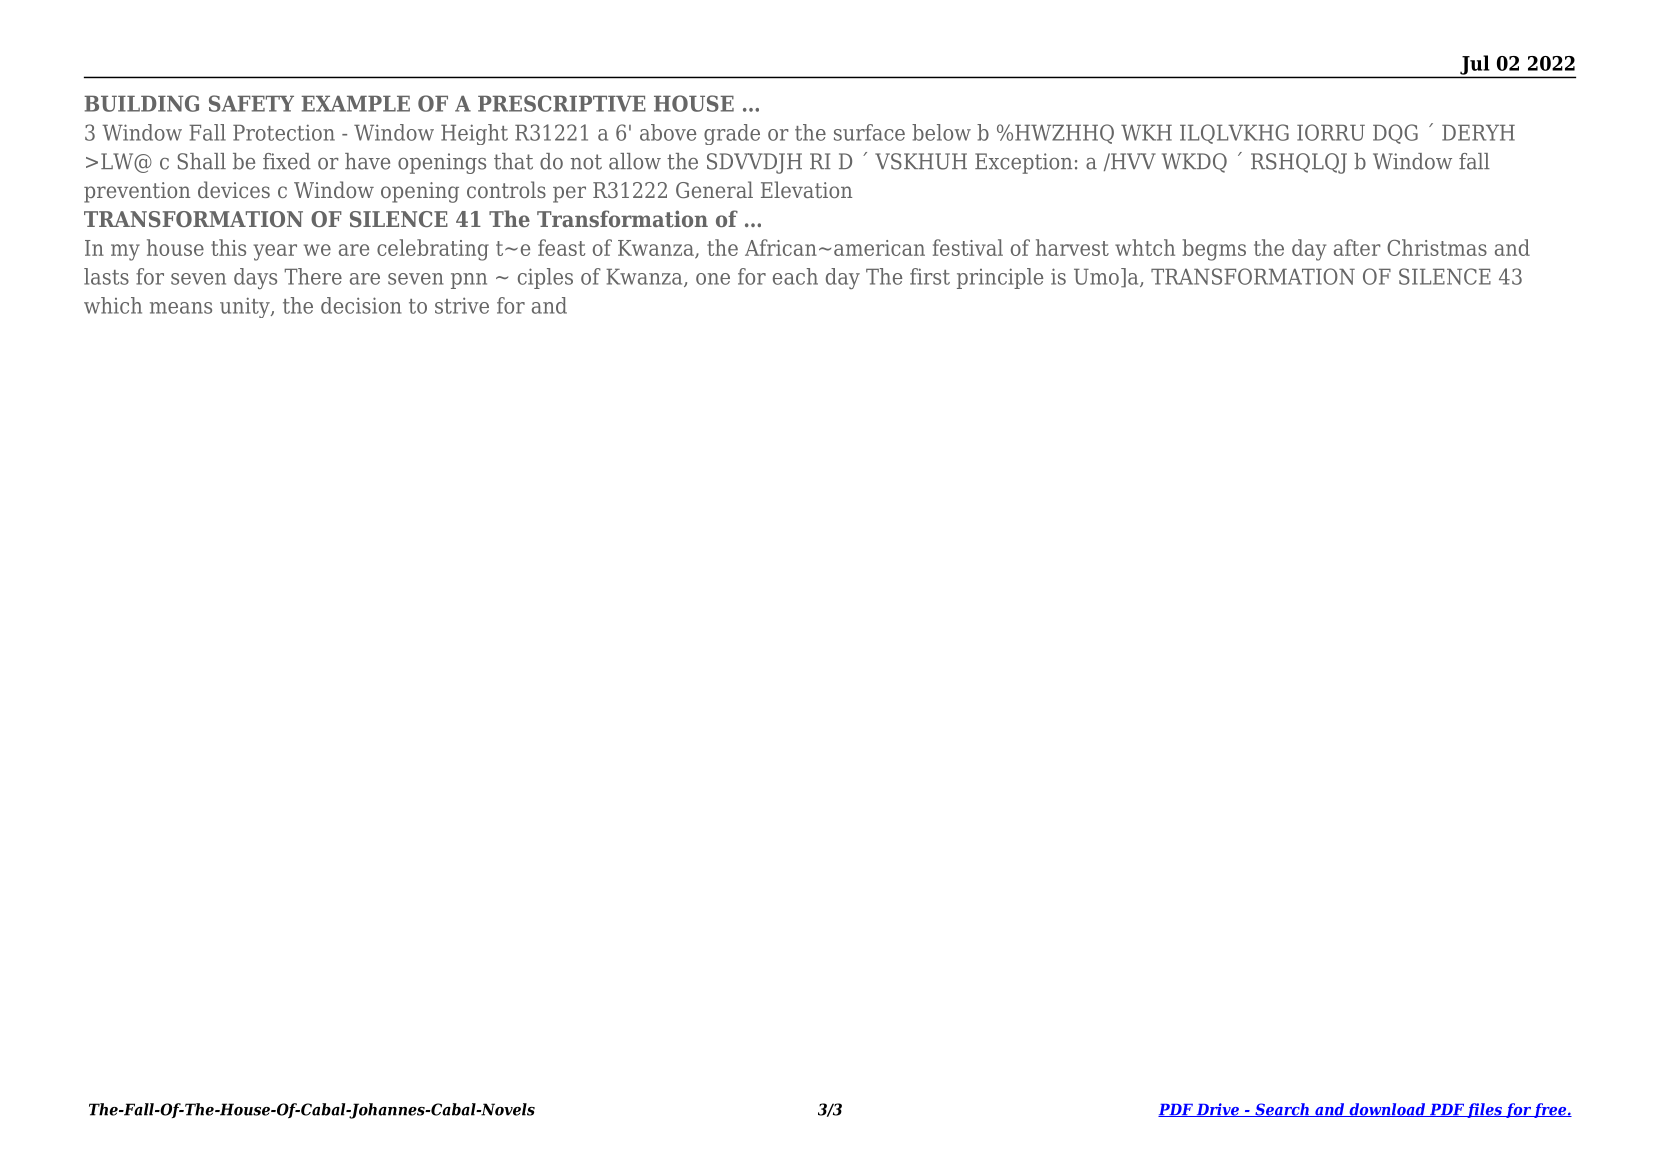 This screenshot has width=1660, height=1174. Describe the element at coordinates (1395, 134) in the screenshot. I see `DQG` at that location.
